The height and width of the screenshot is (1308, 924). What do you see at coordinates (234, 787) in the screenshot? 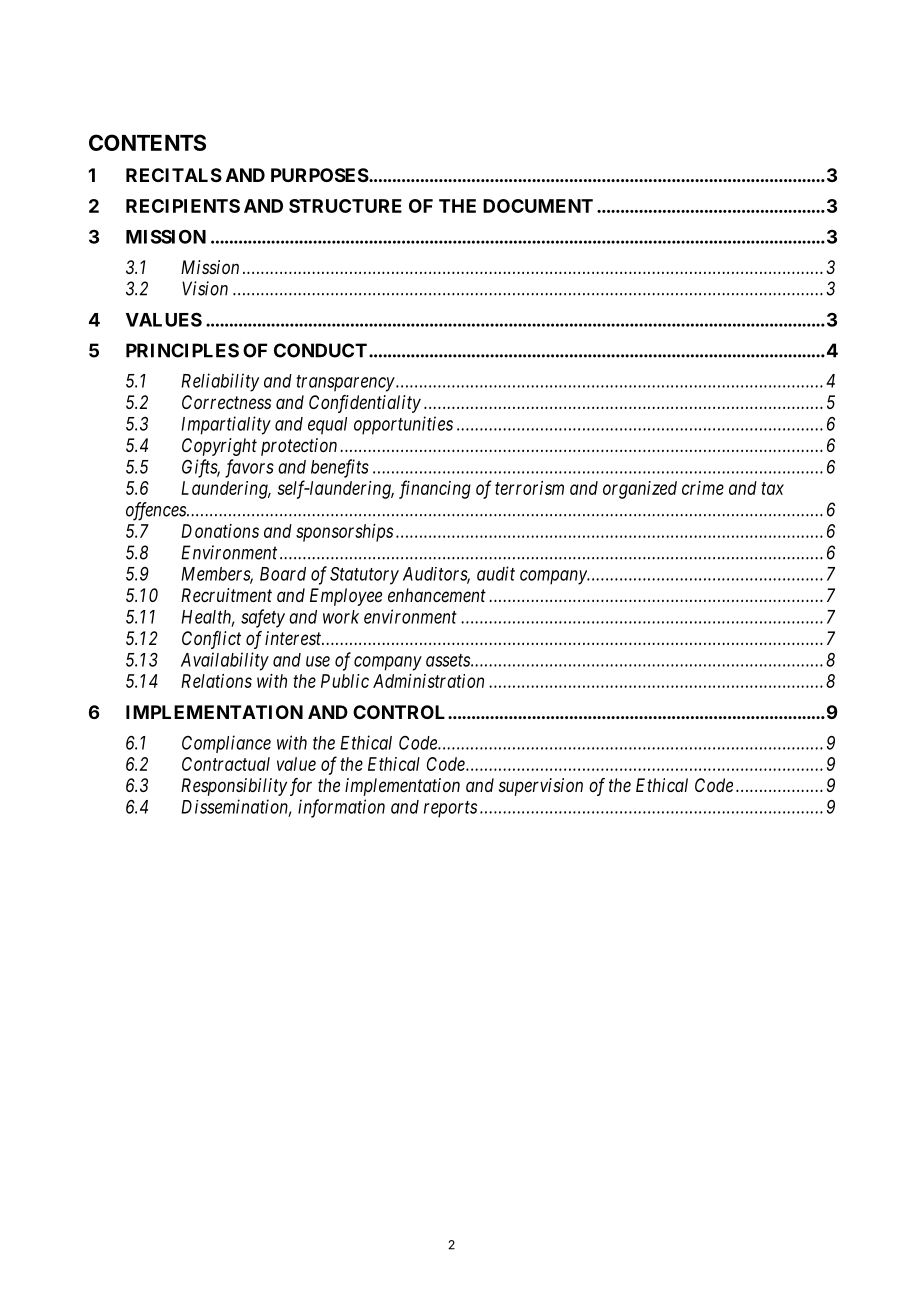
I see `Responsibility` at bounding box center [234, 787].
